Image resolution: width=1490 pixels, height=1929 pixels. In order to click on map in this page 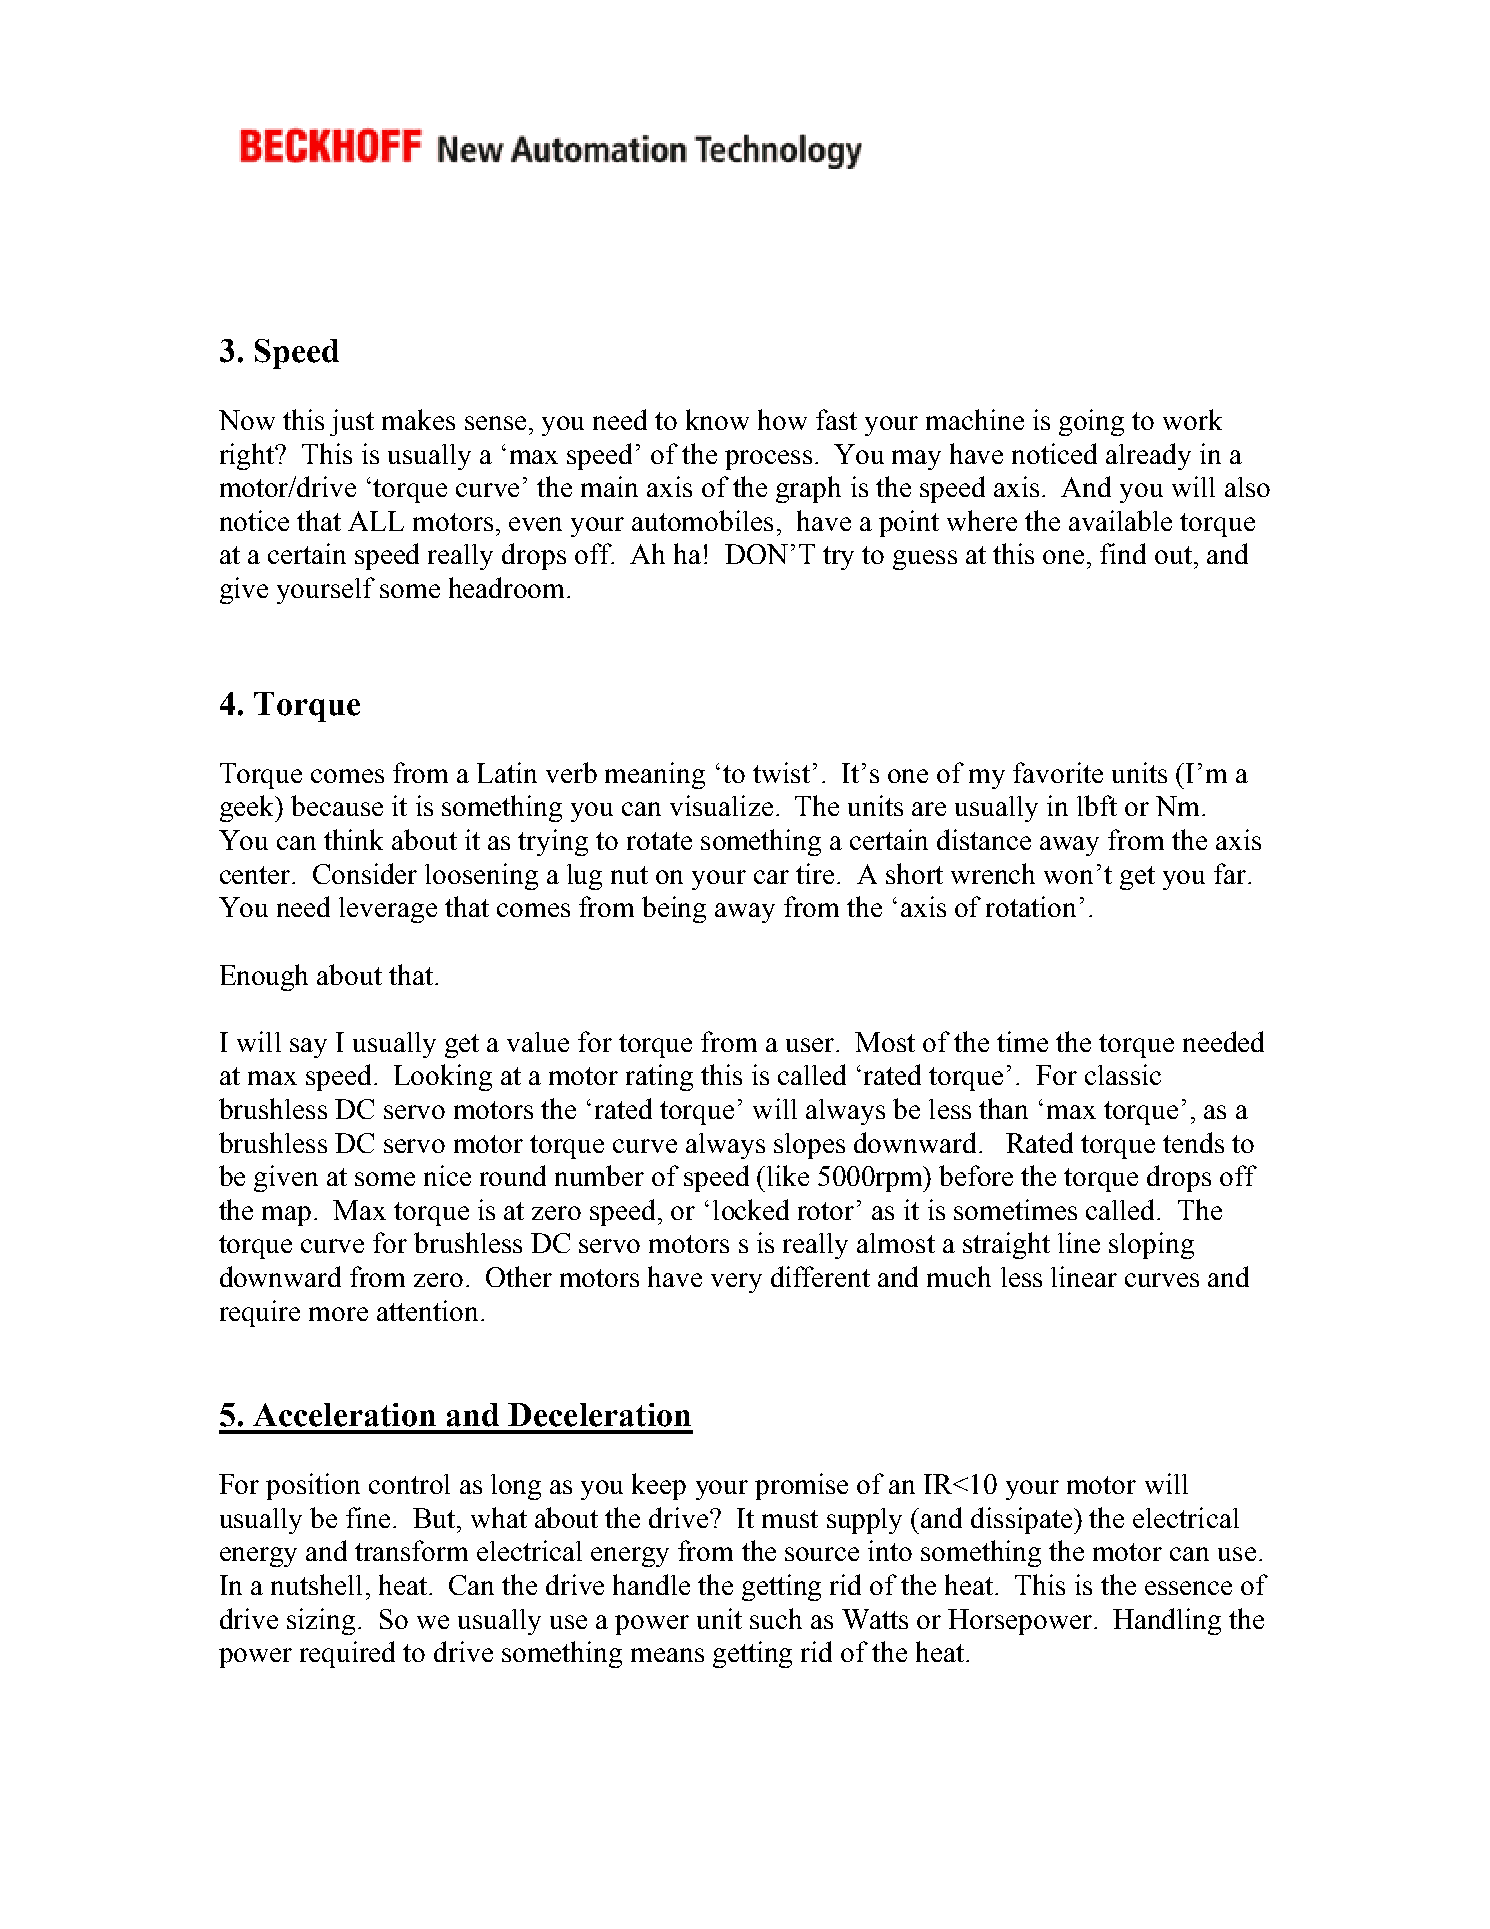, I will do `click(286, 1216)`.
